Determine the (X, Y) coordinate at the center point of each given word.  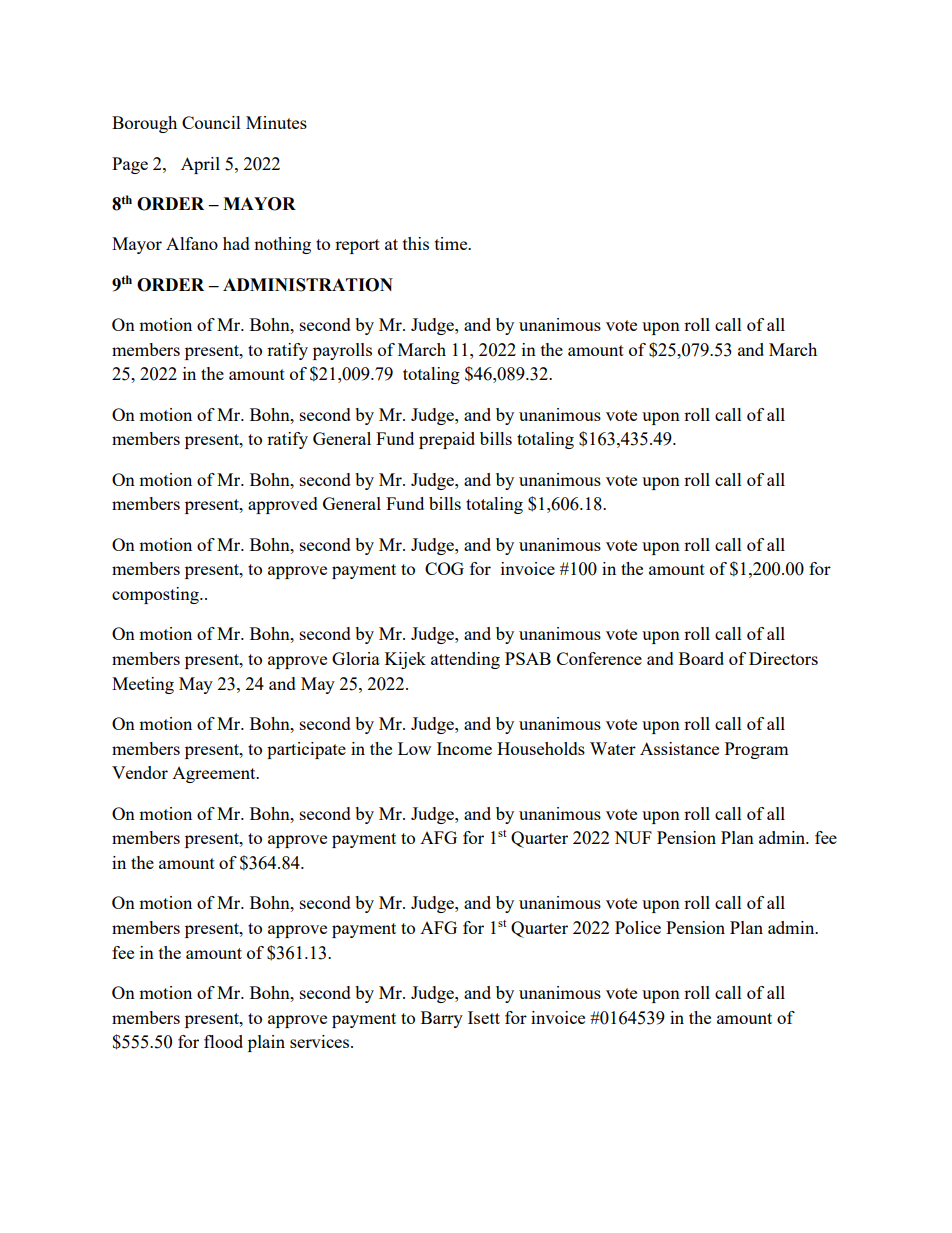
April (200, 165)
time (452, 243)
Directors (783, 658)
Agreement (215, 775)
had (236, 243)
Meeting (143, 685)
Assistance (679, 748)
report (357, 246)
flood (223, 1041)
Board (701, 658)
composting (156, 595)
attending (465, 660)
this (416, 243)
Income (464, 748)
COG (444, 568)
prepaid (447, 440)
